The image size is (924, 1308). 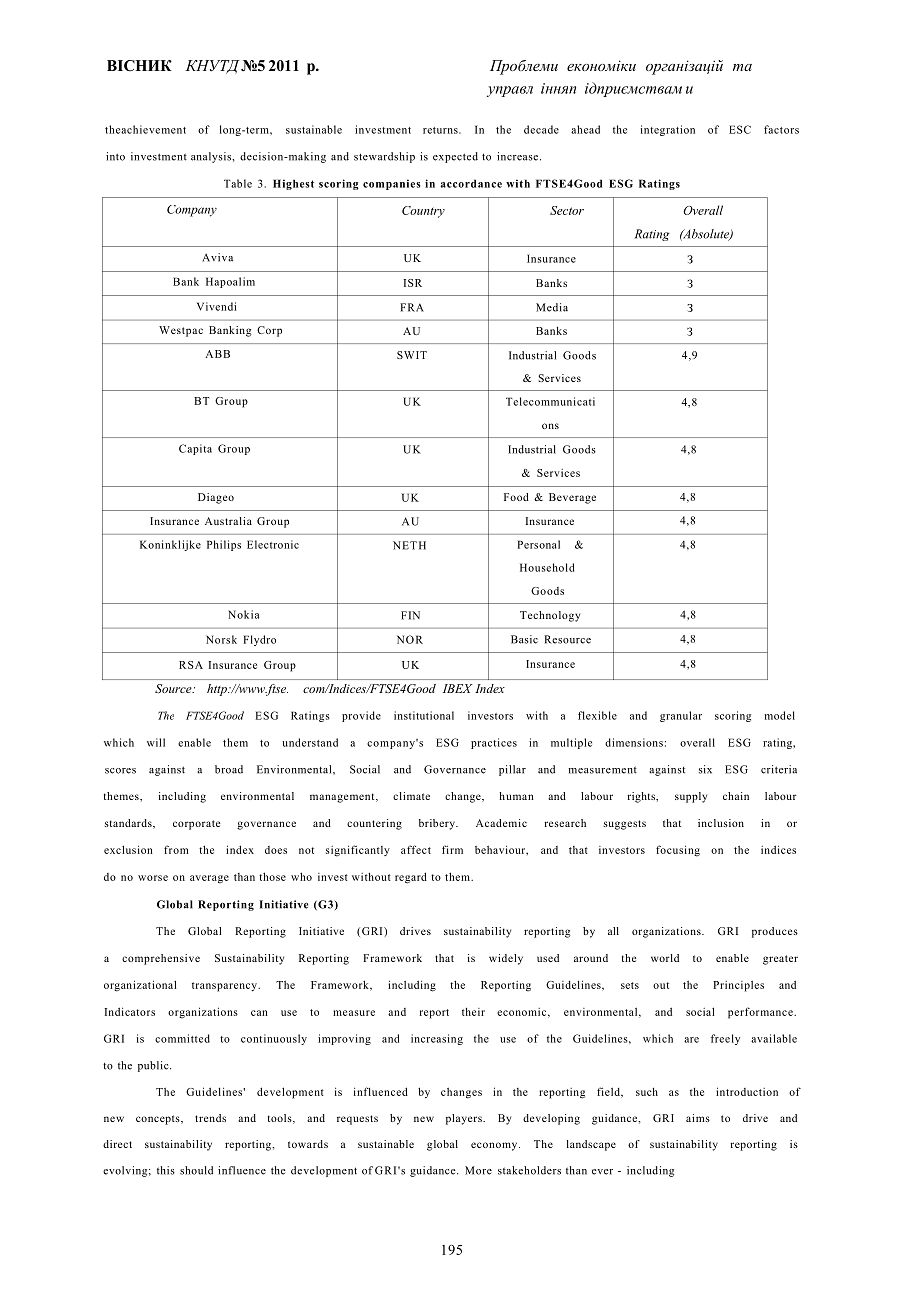 I want to click on expected, so click(x=455, y=157).
